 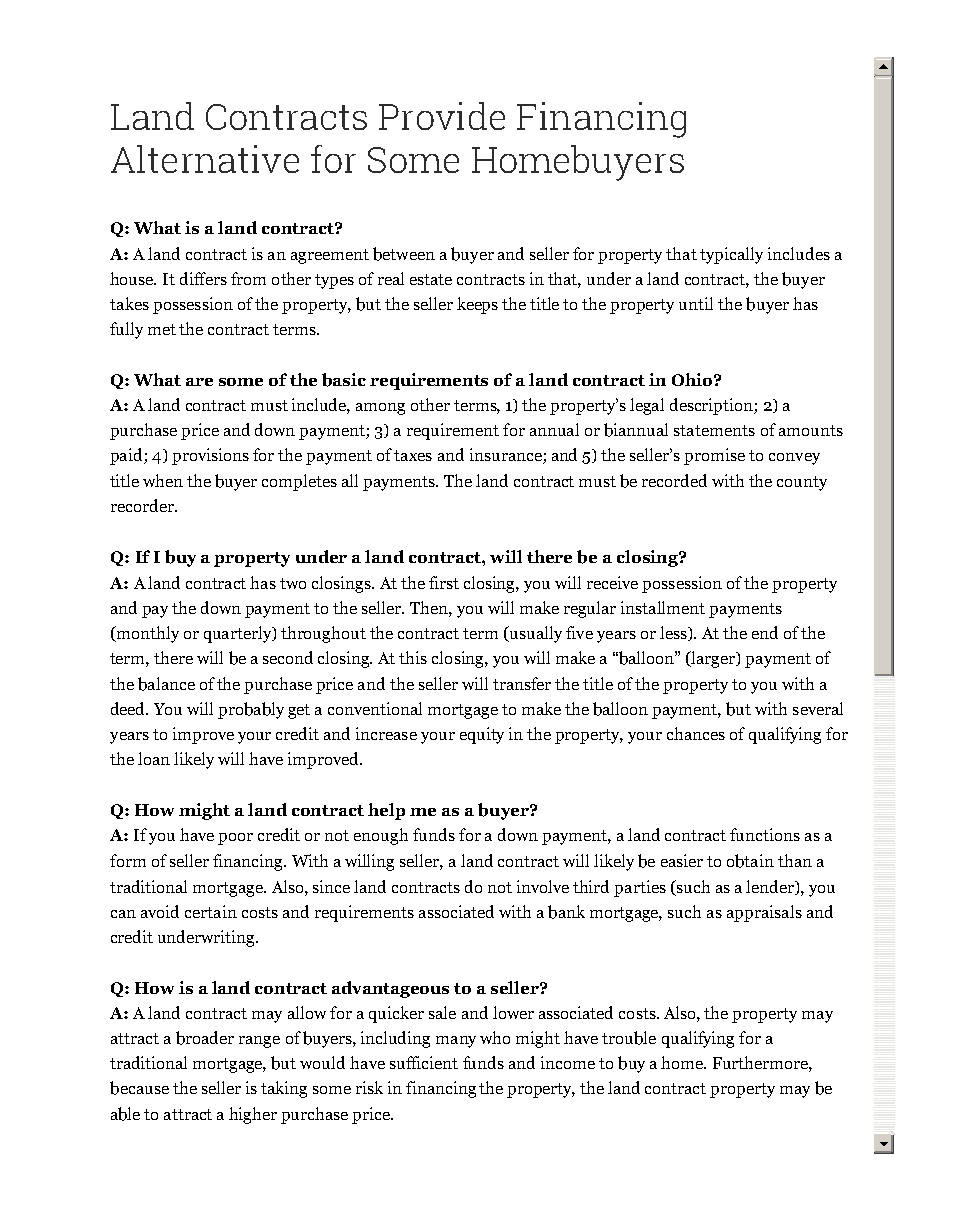 What do you see at coordinates (543, 886) in the screenshot?
I see `involve` at bounding box center [543, 886].
